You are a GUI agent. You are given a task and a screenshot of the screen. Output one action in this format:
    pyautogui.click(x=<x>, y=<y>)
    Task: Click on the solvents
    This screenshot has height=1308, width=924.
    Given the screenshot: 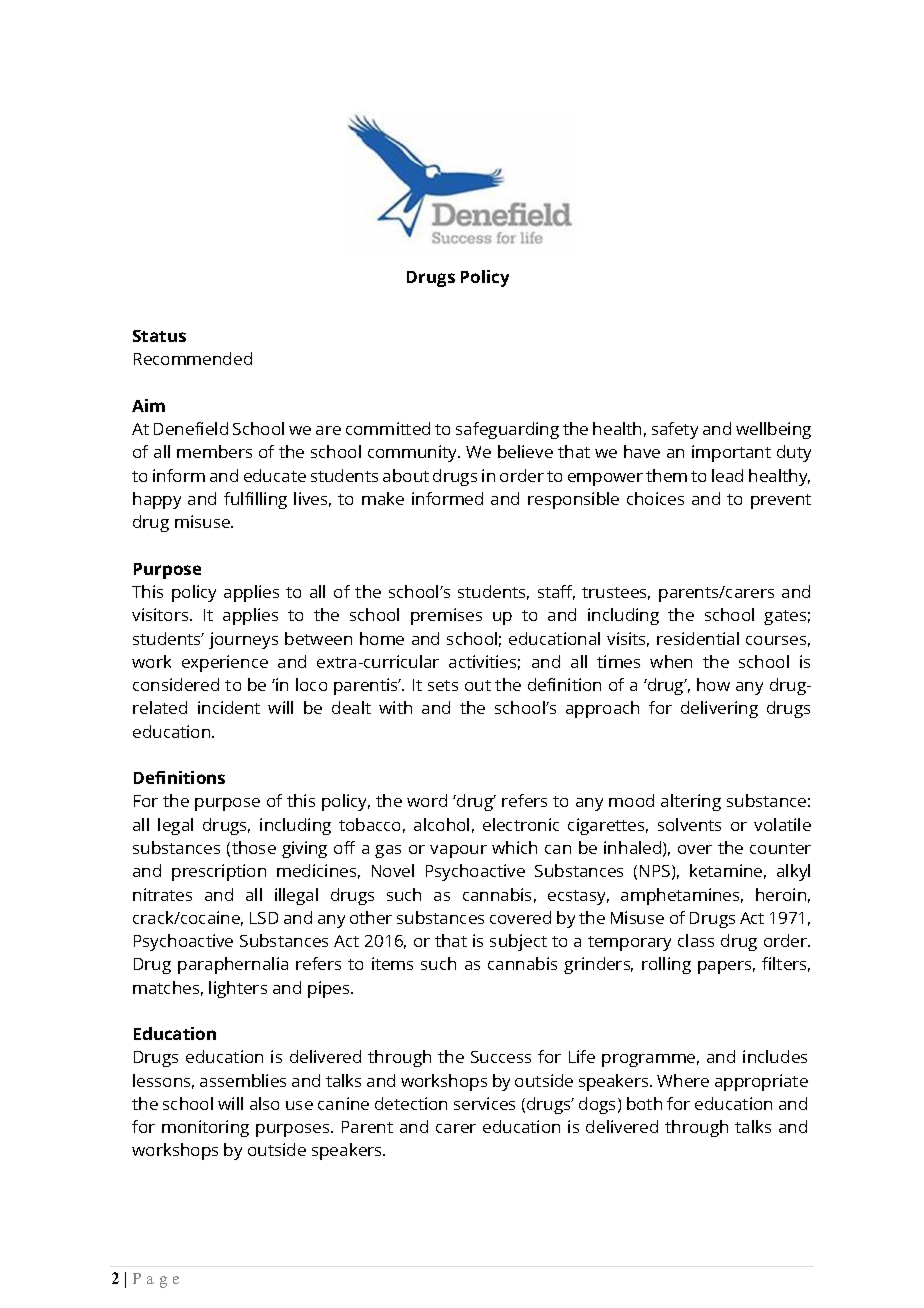 What is the action you would take?
    pyautogui.click(x=689, y=824)
